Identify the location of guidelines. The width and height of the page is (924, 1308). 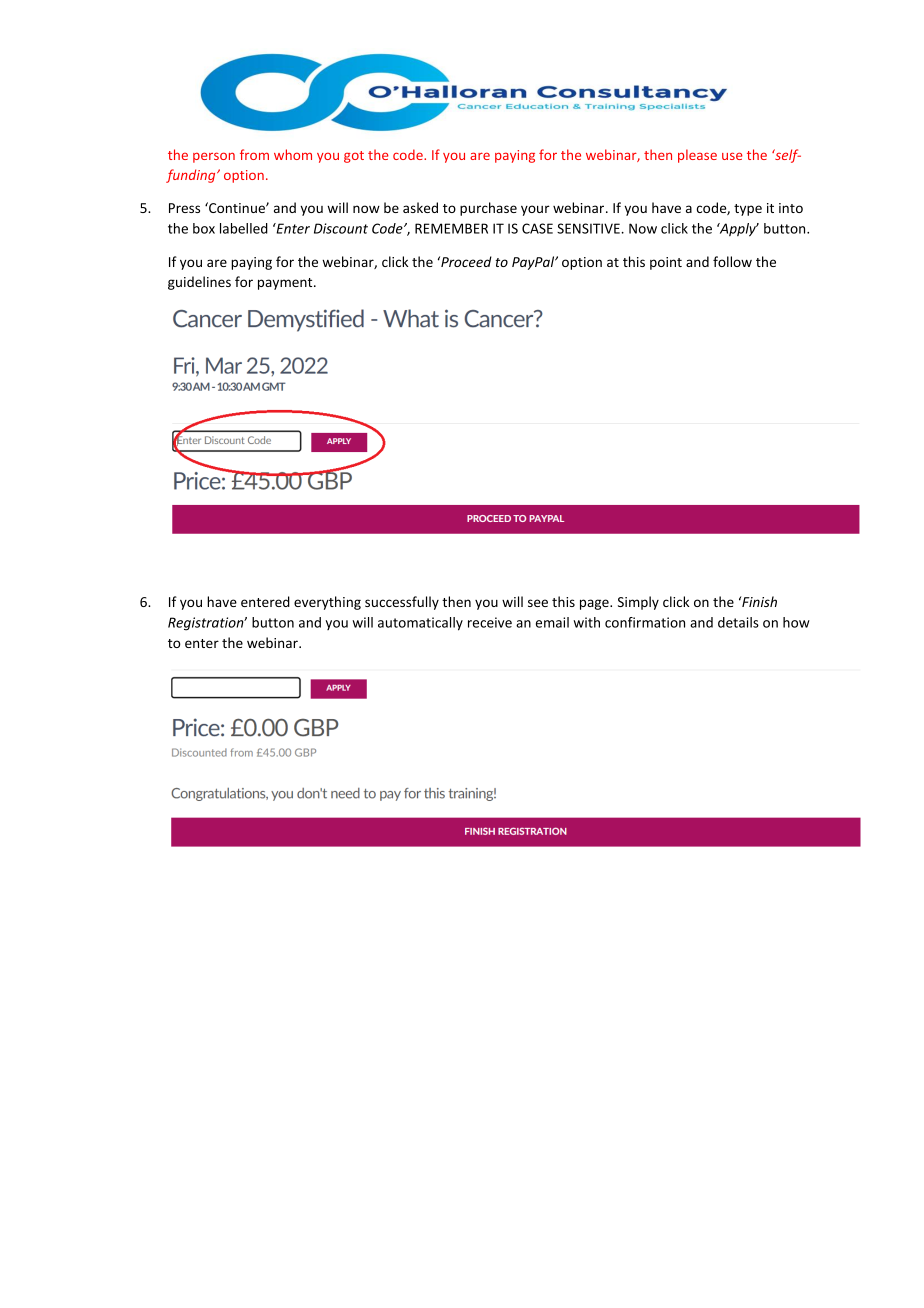
(199, 283).
